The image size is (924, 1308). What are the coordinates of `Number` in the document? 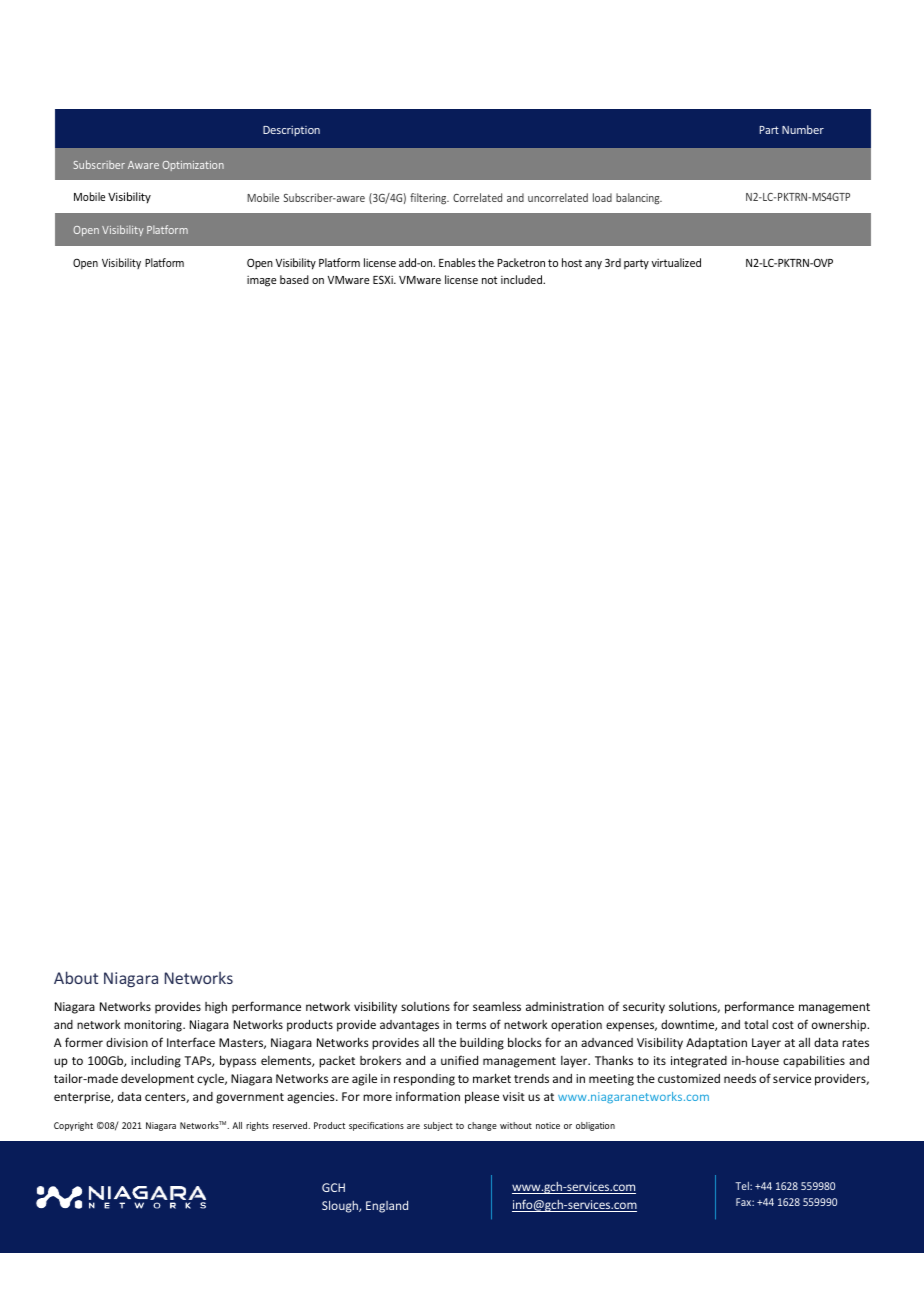 It's located at (803, 129).
